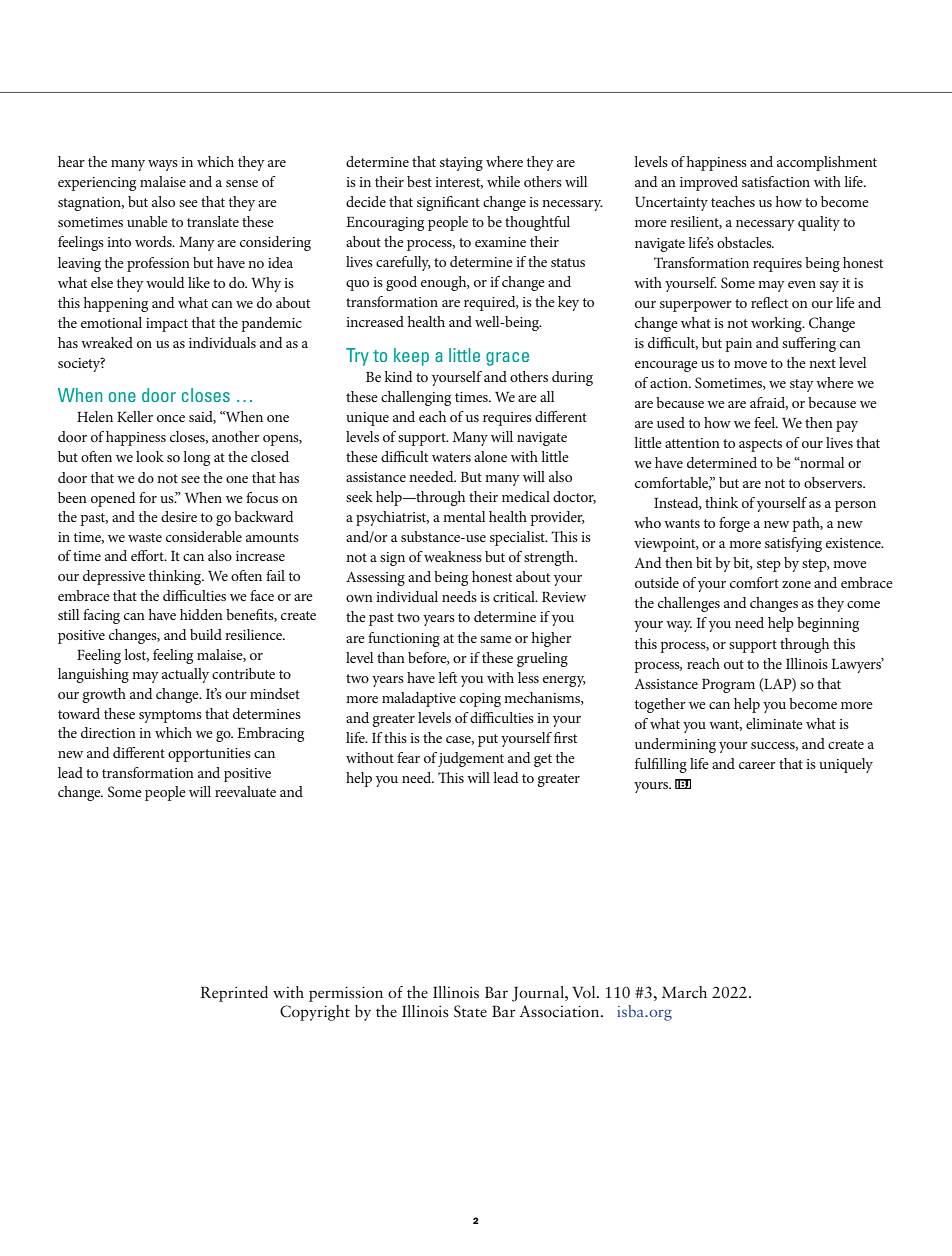 The image size is (952, 1256). Describe the element at coordinates (515, 596) in the screenshot. I see `critical` at that location.
